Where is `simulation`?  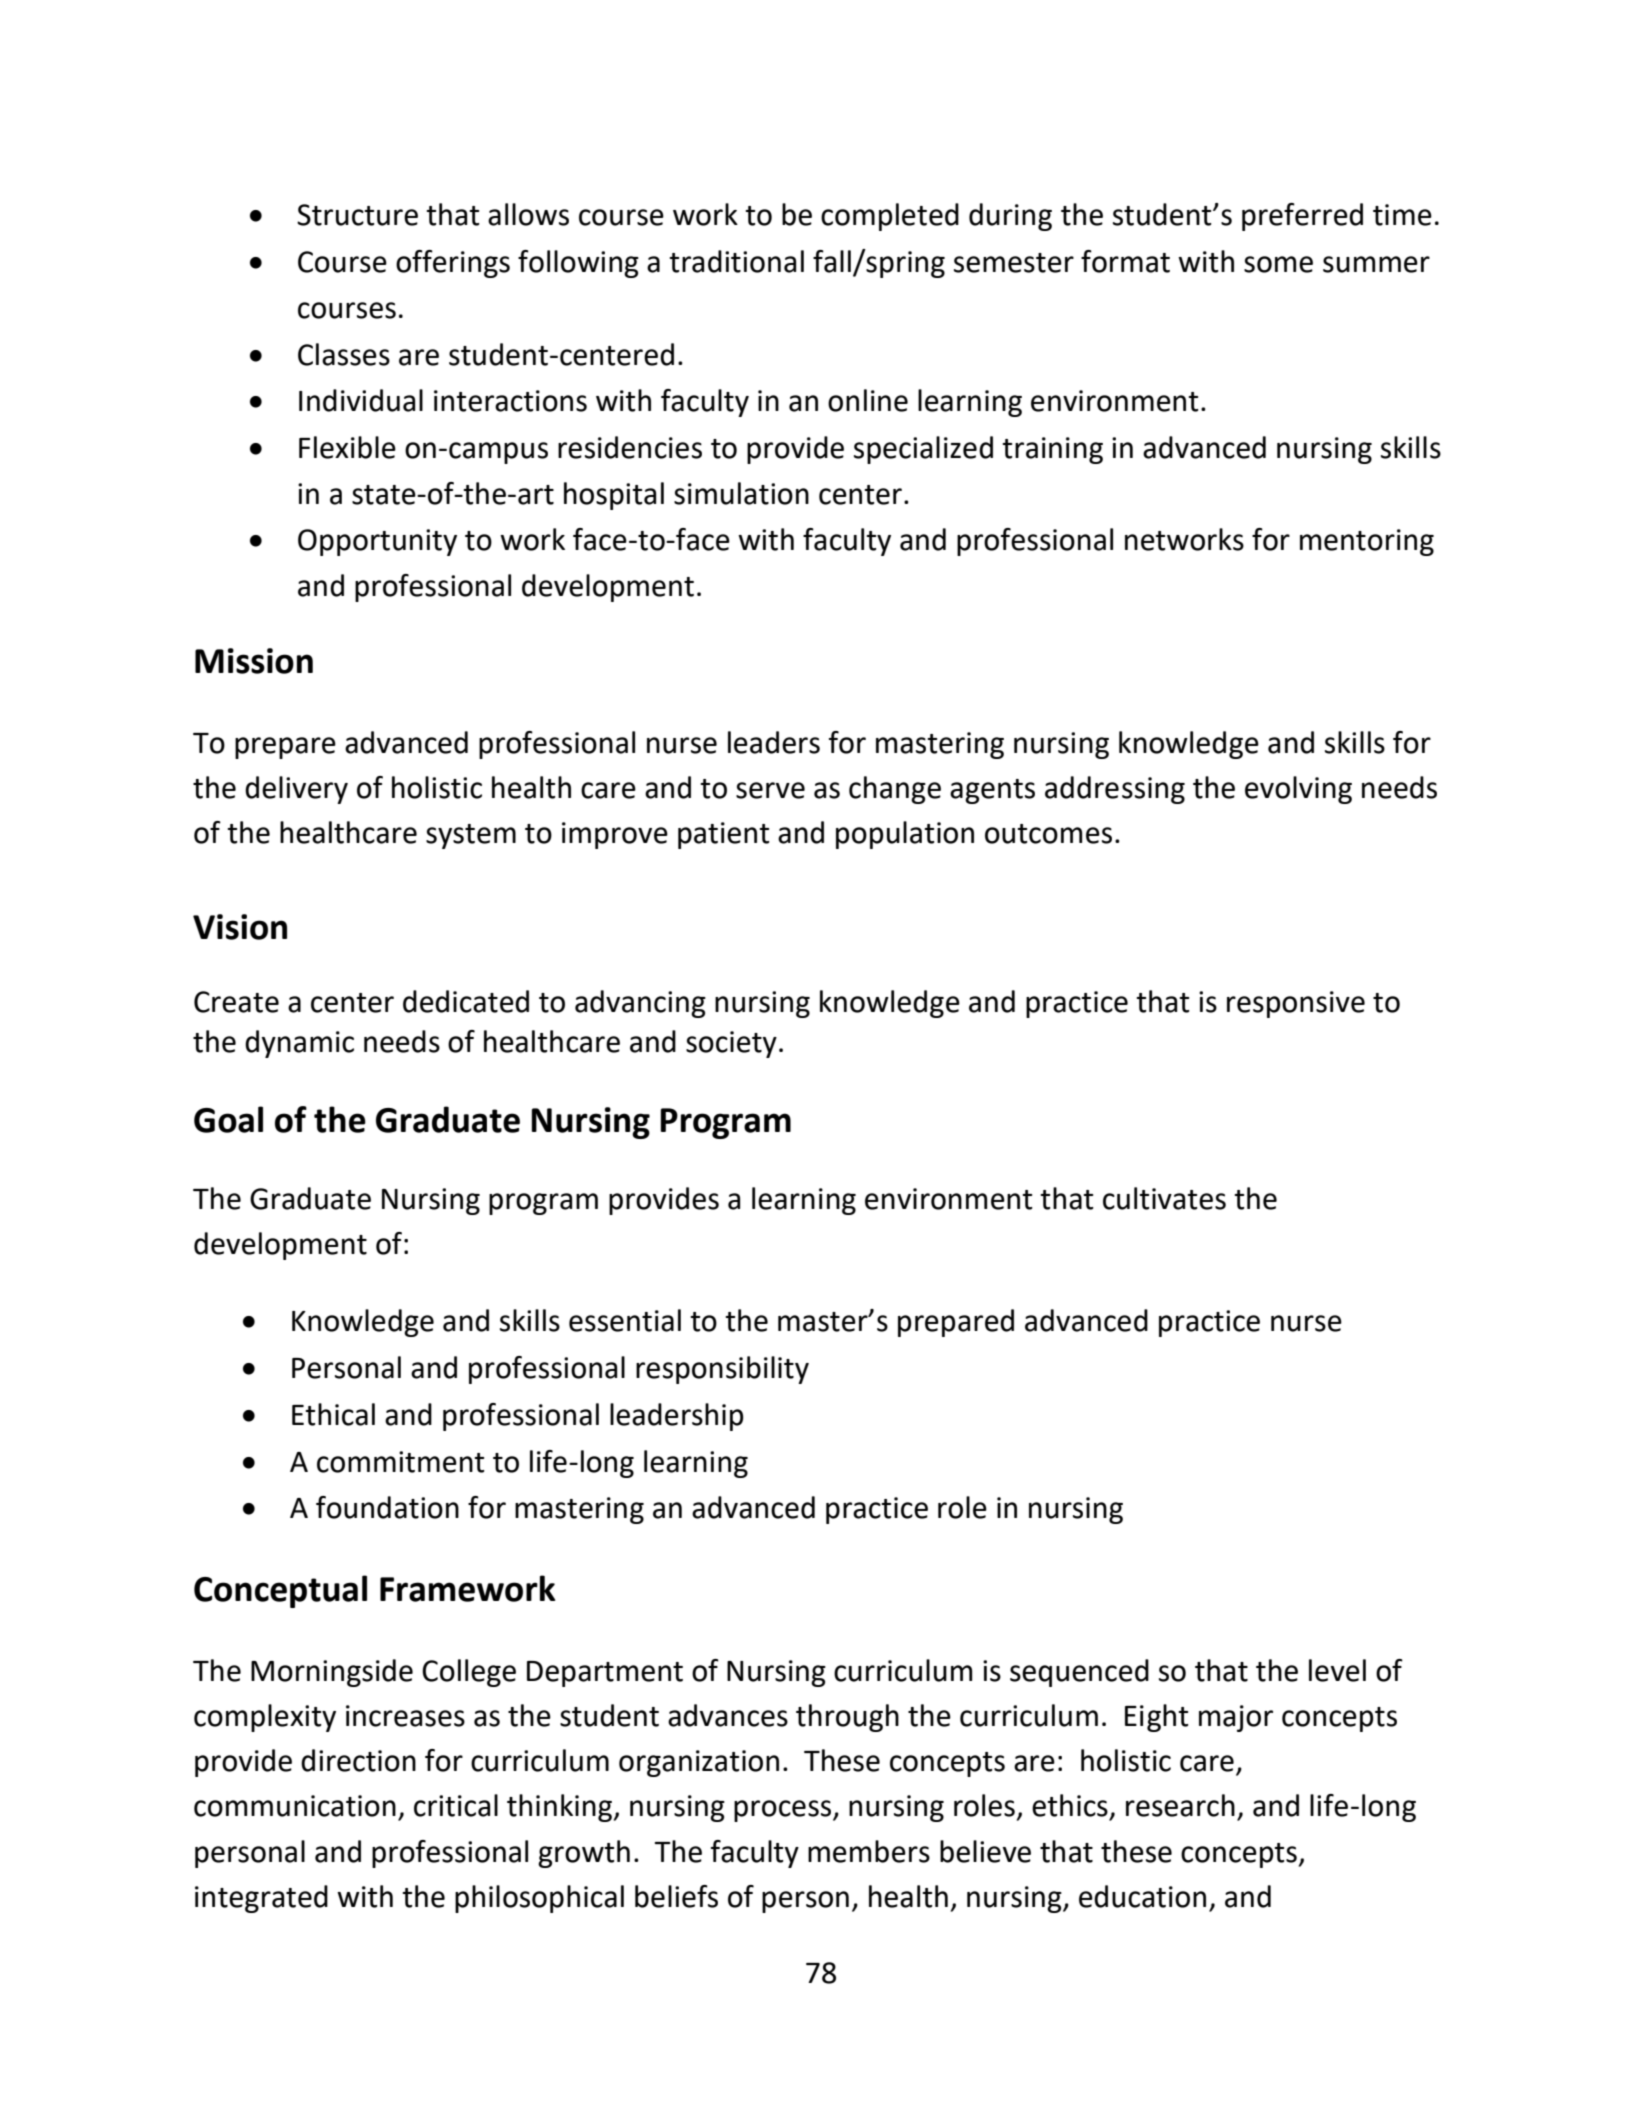
simulation is located at coordinates (741, 493).
